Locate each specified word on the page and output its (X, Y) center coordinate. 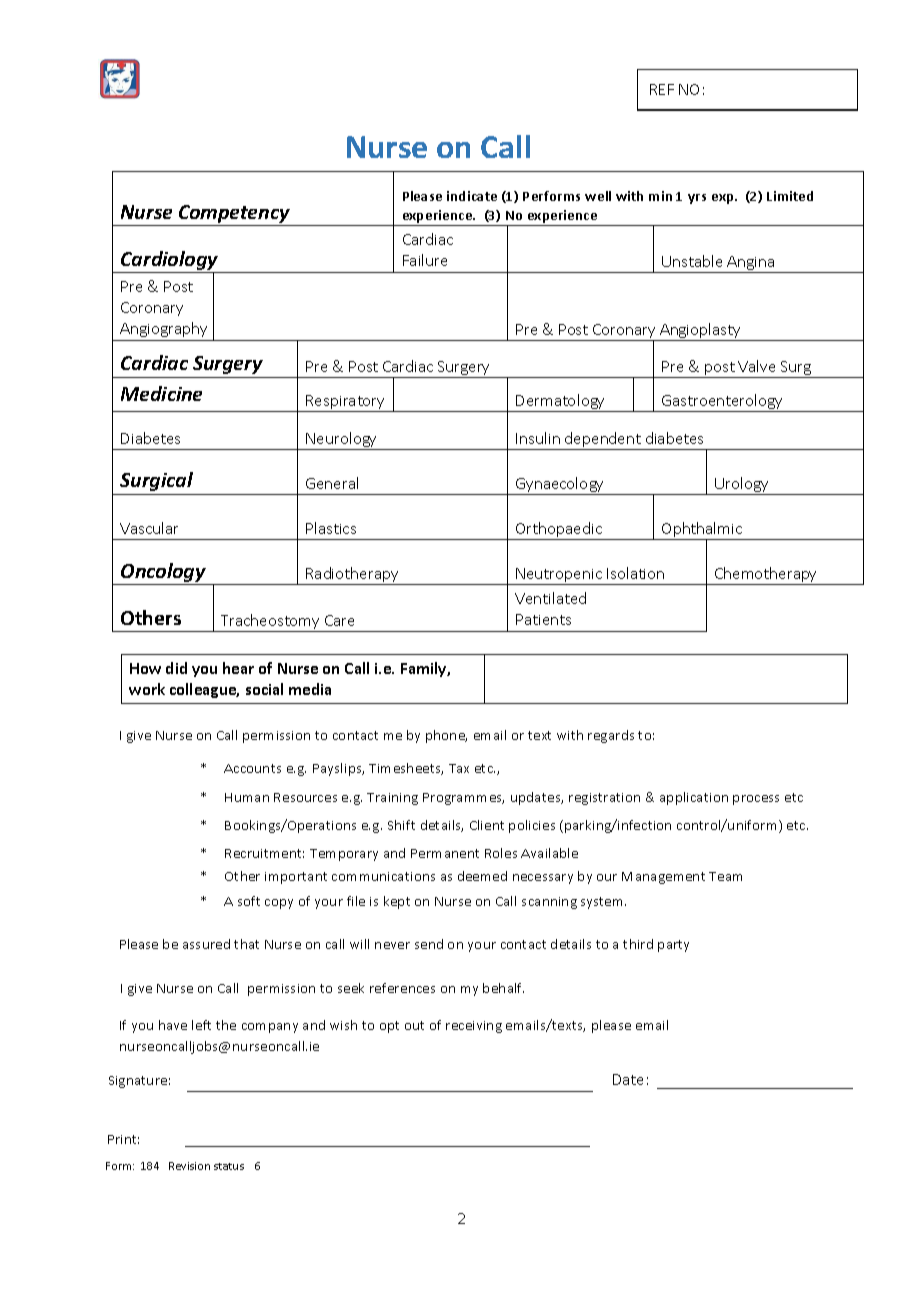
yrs (697, 199)
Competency (234, 214)
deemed (482, 876)
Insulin (538, 438)
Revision (189, 1166)
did (176, 668)
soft (249, 901)
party (673, 946)
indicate (472, 196)
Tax (459, 768)
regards (611, 736)
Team (725, 876)
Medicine (161, 393)
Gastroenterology (723, 403)
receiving (474, 1027)
